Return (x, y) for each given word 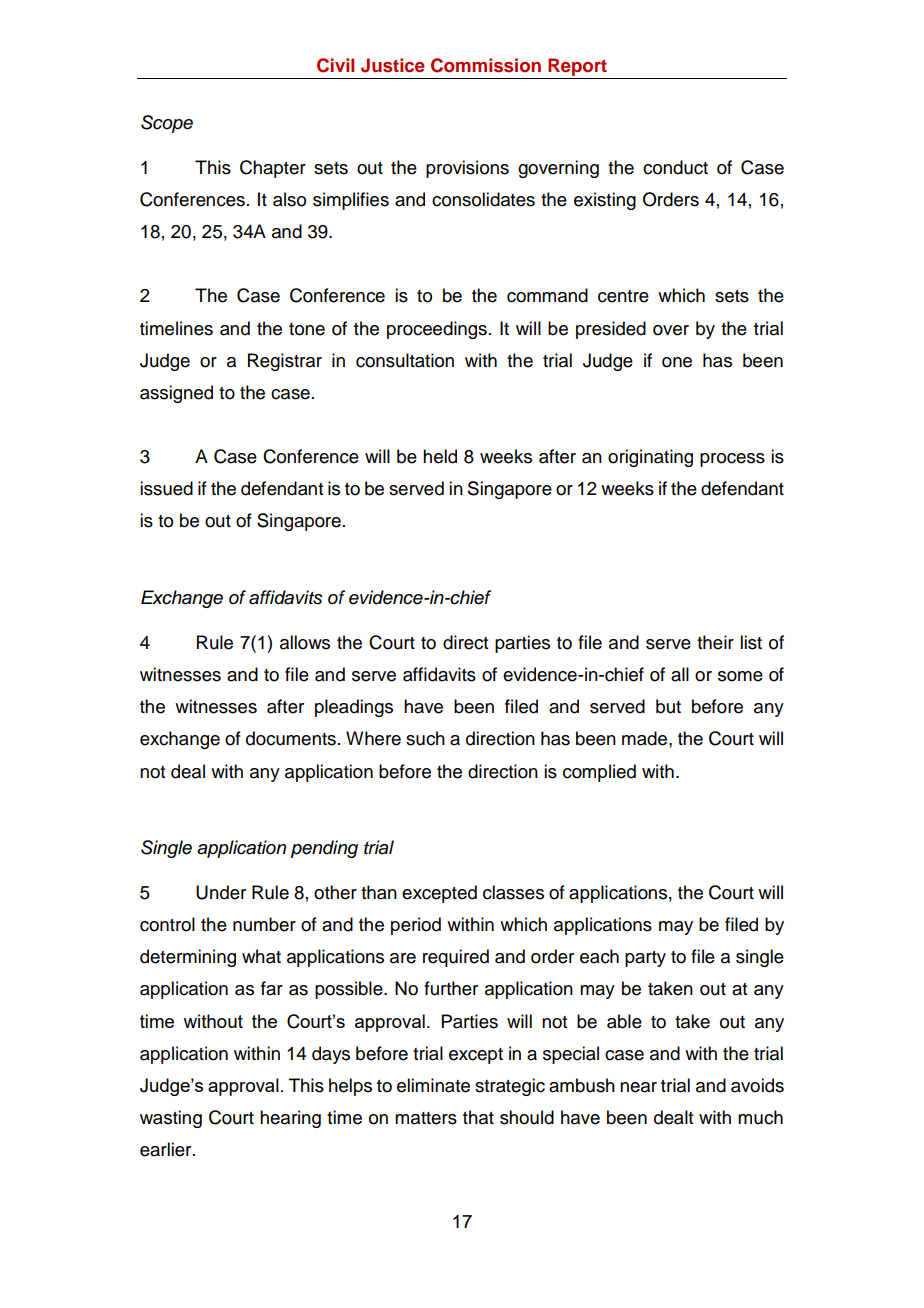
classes (513, 892)
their (715, 642)
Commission (486, 65)
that (478, 1117)
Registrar (285, 362)
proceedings (437, 330)
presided (611, 330)
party (645, 959)
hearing (290, 1119)
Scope (167, 124)
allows (305, 642)
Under (221, 892)
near (638, 1087)
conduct (675, 167)
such (425, 738)
